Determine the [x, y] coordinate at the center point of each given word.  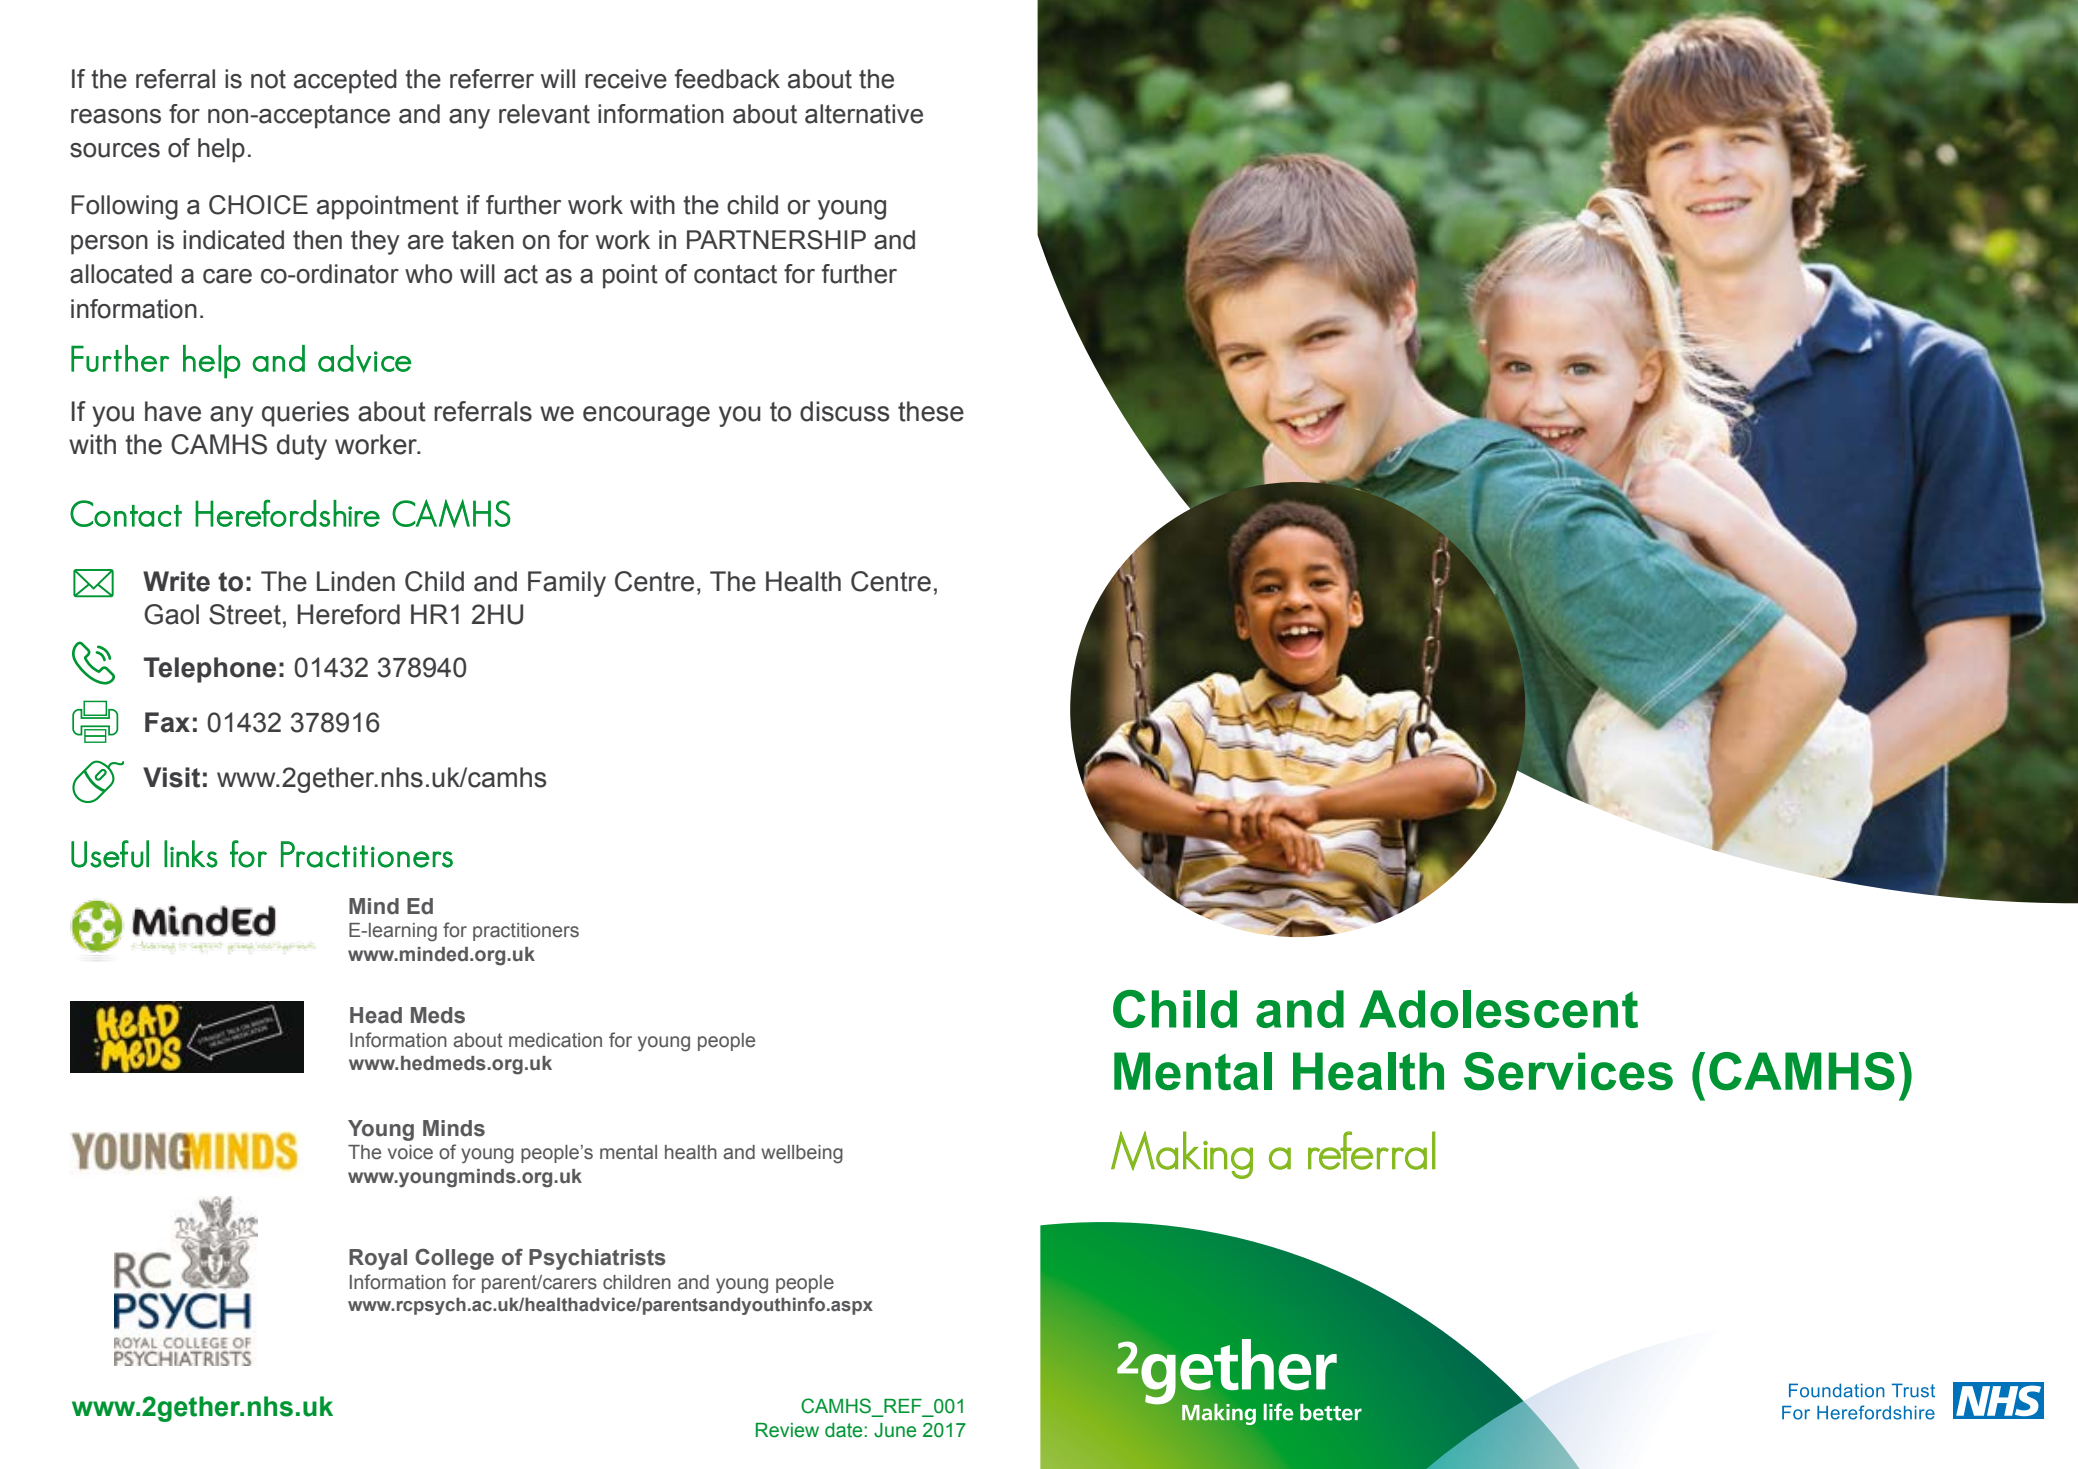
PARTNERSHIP [776, 240]
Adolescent [1498, 1009]
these [931, 411]
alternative [864, 114]
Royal [378, 1259]
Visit [171, 777]
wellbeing [802, 1154]
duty [302, 447]
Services [1568, 1071]
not [268, 79]
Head [376, 1015]
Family [567, 584]
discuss [845, 411]
